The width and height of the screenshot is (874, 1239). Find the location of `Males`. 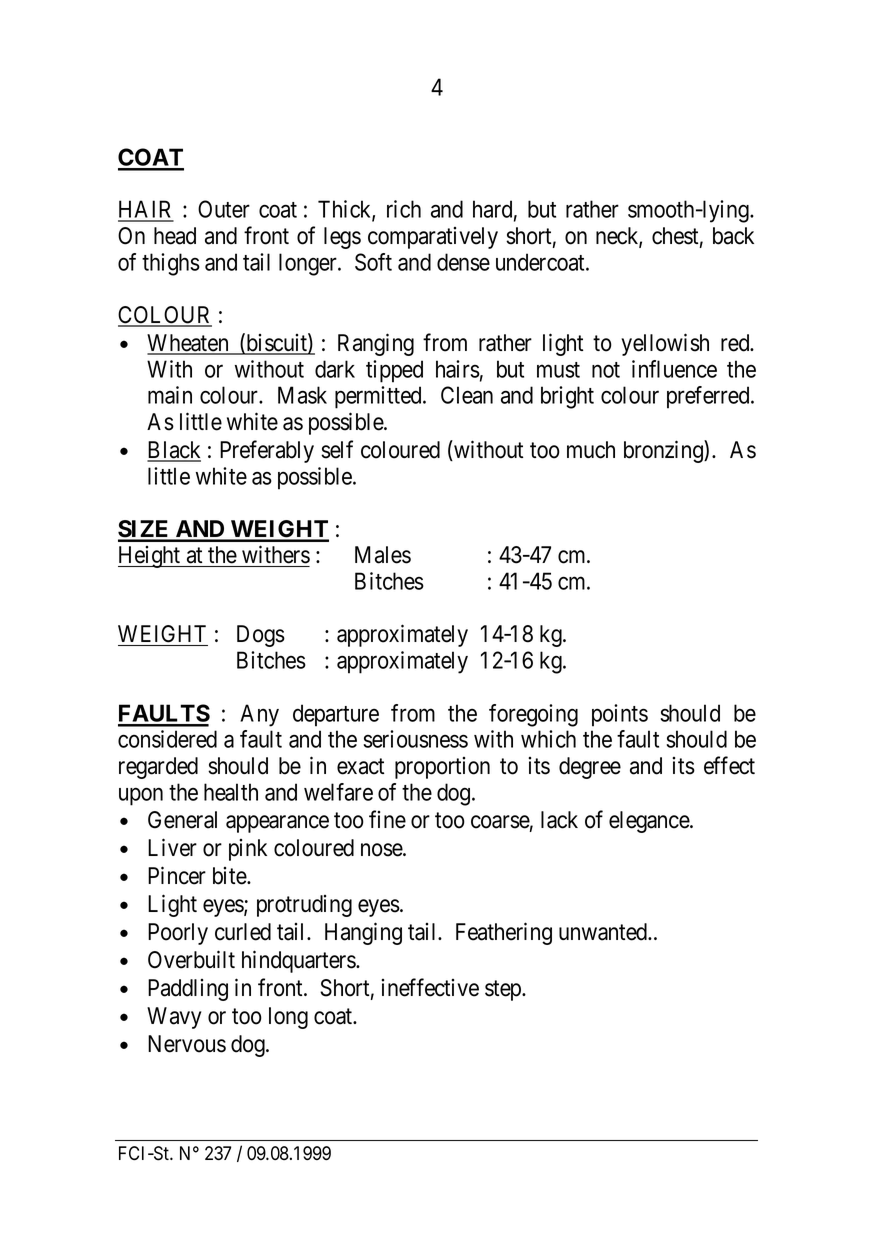

Males is located at coordinates (383, 555).
